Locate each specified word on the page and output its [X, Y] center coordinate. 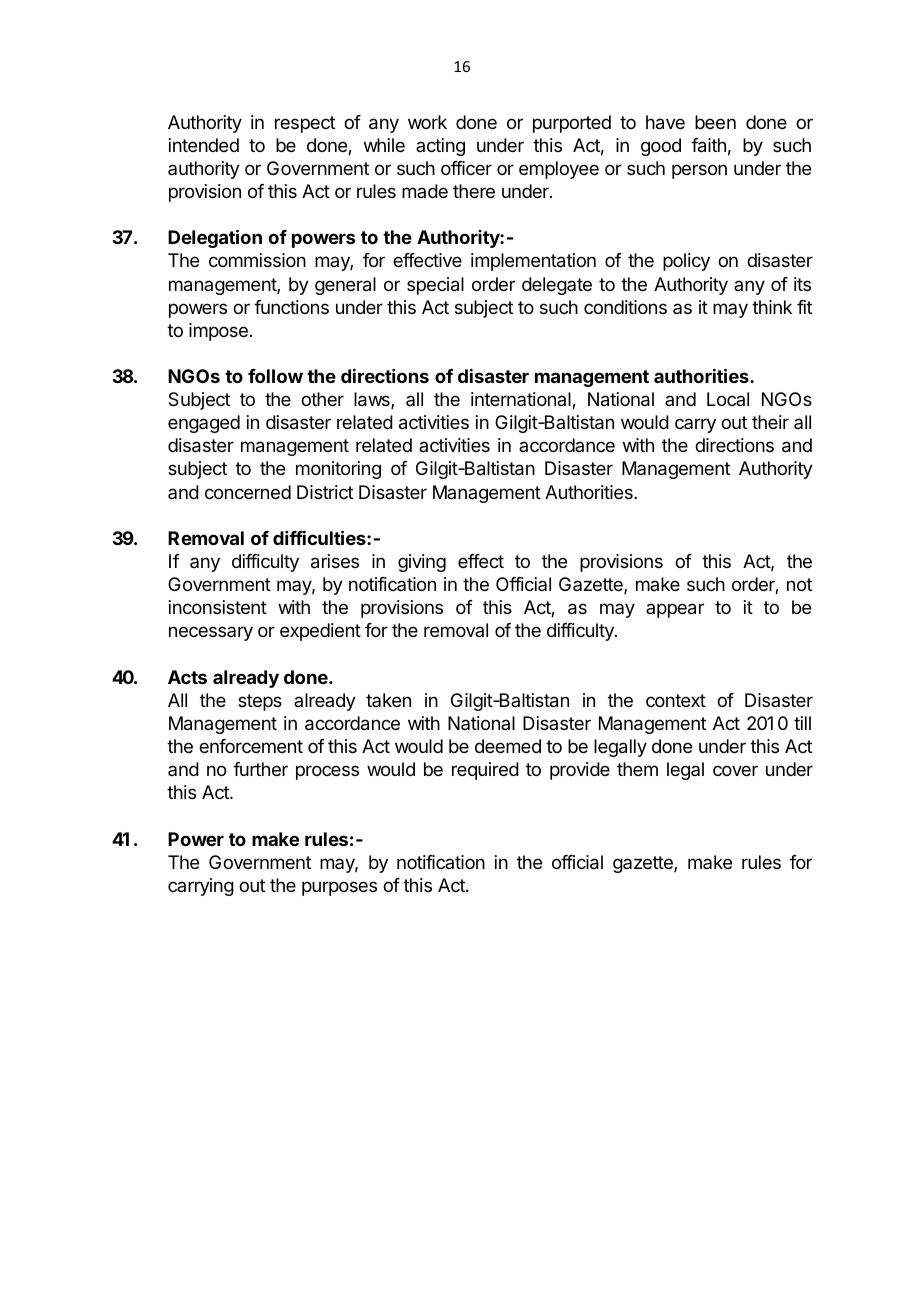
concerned [248, 492]
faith [708, 145]
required [485, 771]
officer [466, 168]
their [770, 422]
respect [305, 124]
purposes [339, 888]
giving [422, 563]
